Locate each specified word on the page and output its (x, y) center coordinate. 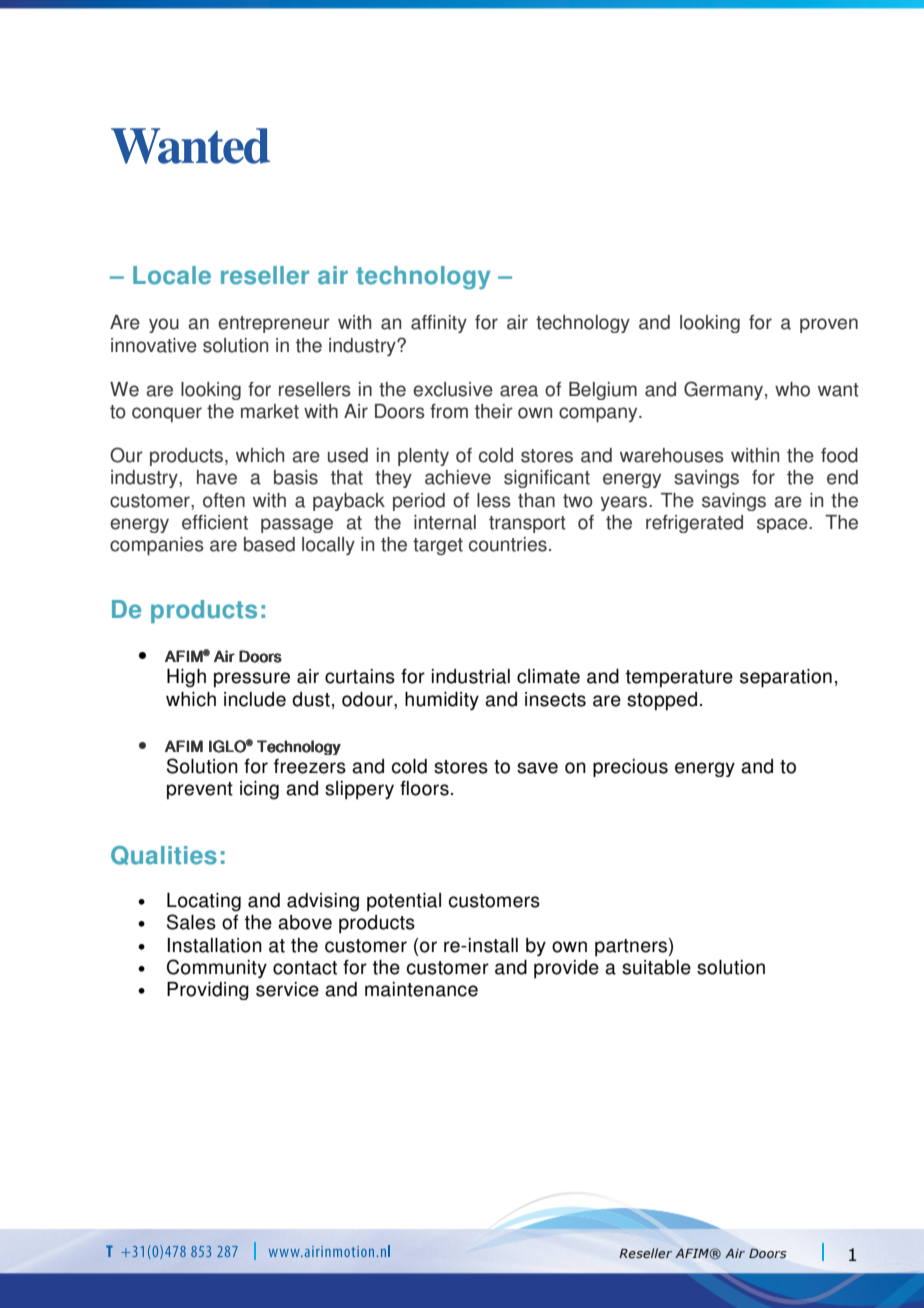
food (839, 455)
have (217, 477)
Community (217, 969)
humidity (442, 701)
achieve (458, 477)
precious (630, 768)
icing (259, 790)
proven (829, 325)
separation (786, 678)
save (537, 768)
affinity (439, 324)
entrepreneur (274, 324)
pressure (252, 680)
